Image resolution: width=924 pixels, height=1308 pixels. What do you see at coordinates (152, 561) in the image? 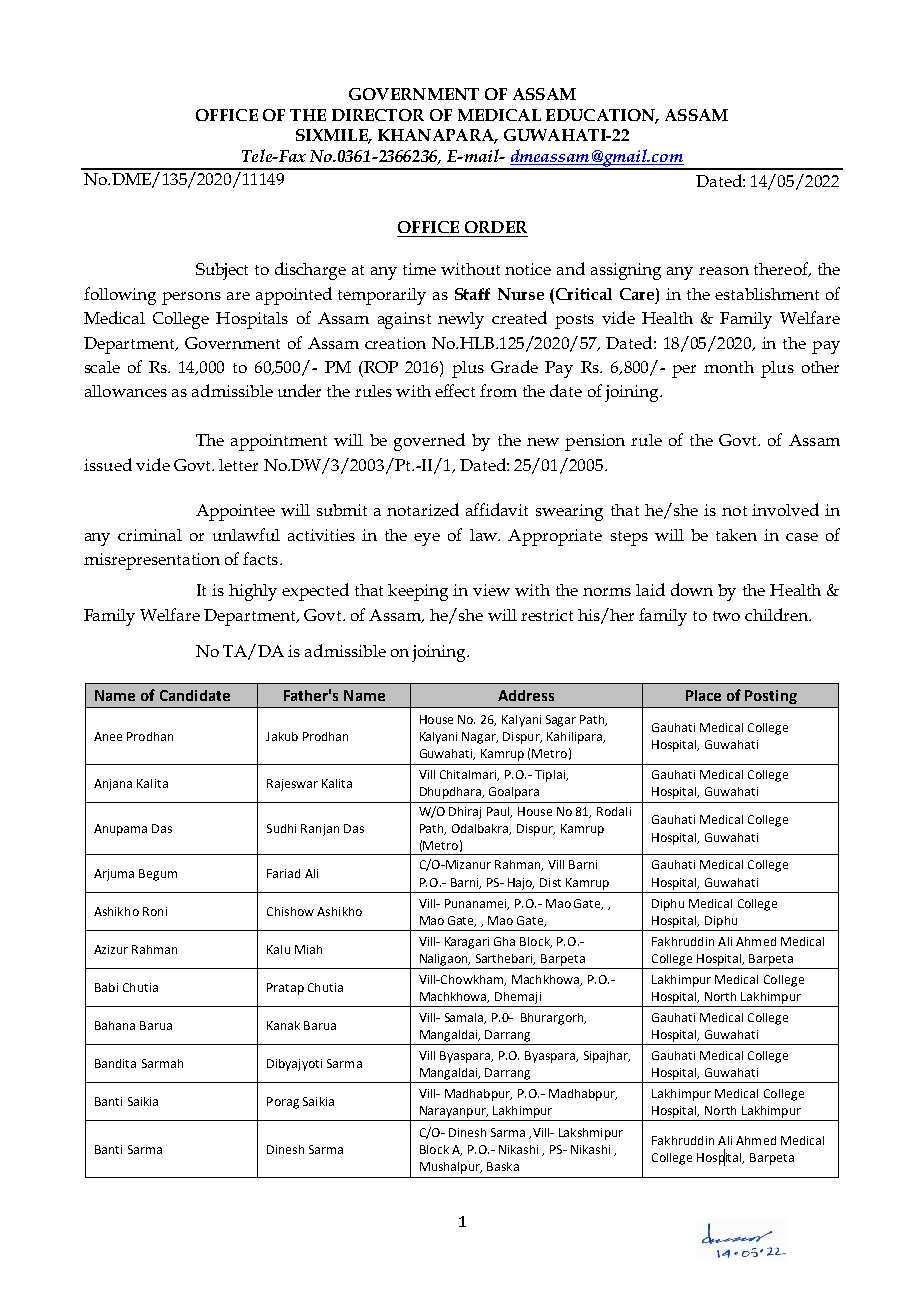
I see `misrepresentation` at bounding box center [152, 561].
